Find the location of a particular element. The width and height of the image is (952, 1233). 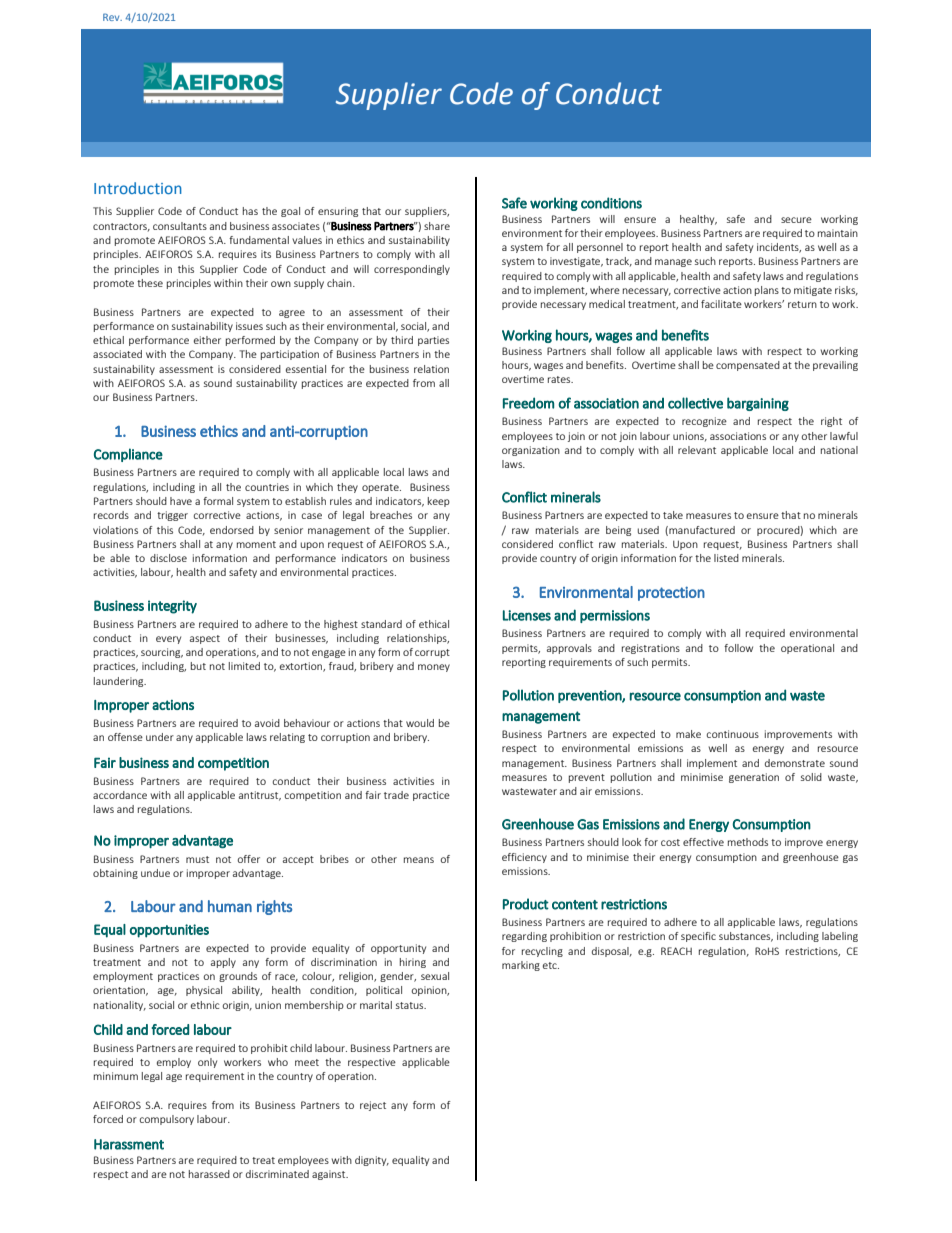

methods is located at coordinates (748, 842).
